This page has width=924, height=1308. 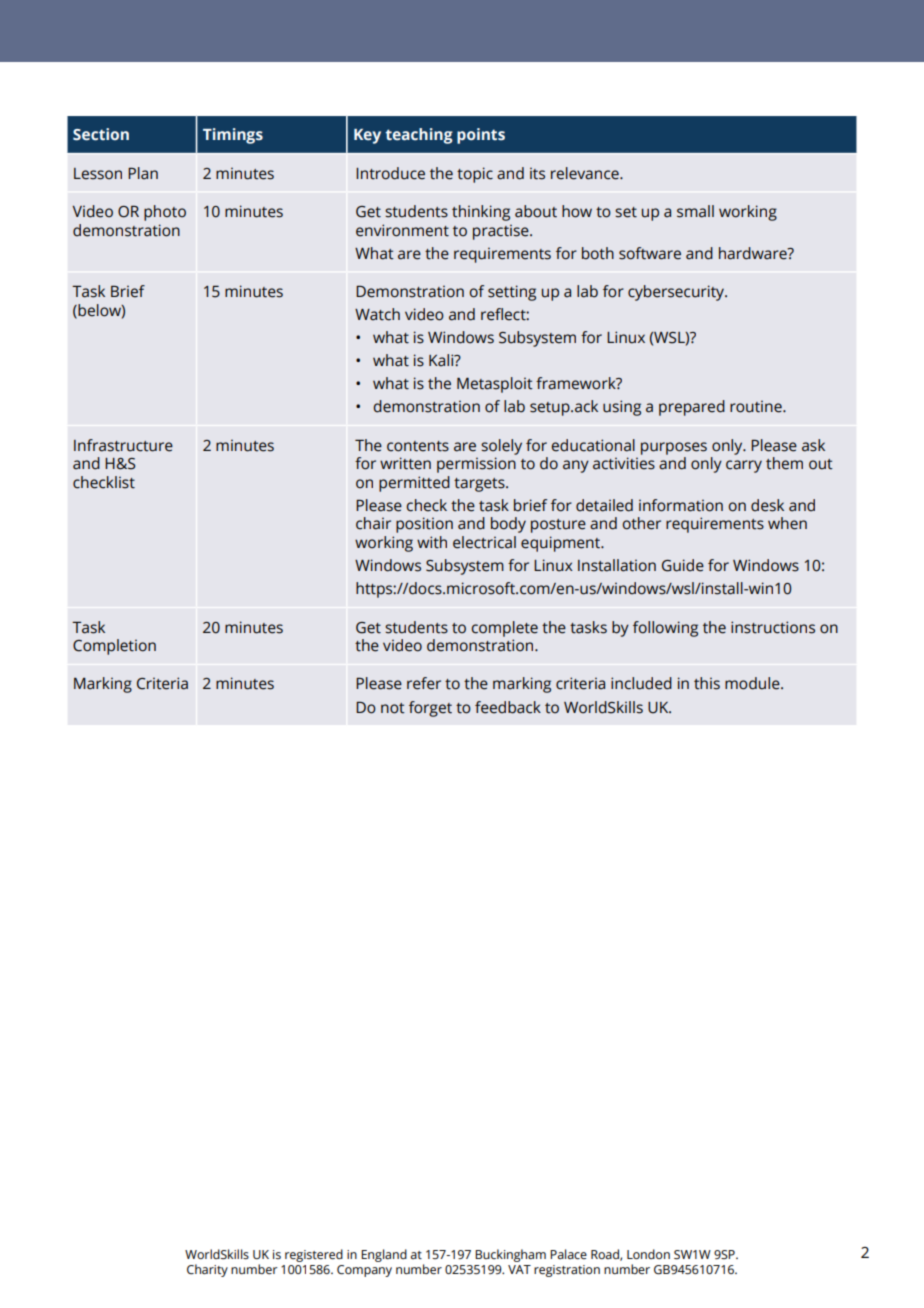 I want to click on small, so click(x=695, y=211).
